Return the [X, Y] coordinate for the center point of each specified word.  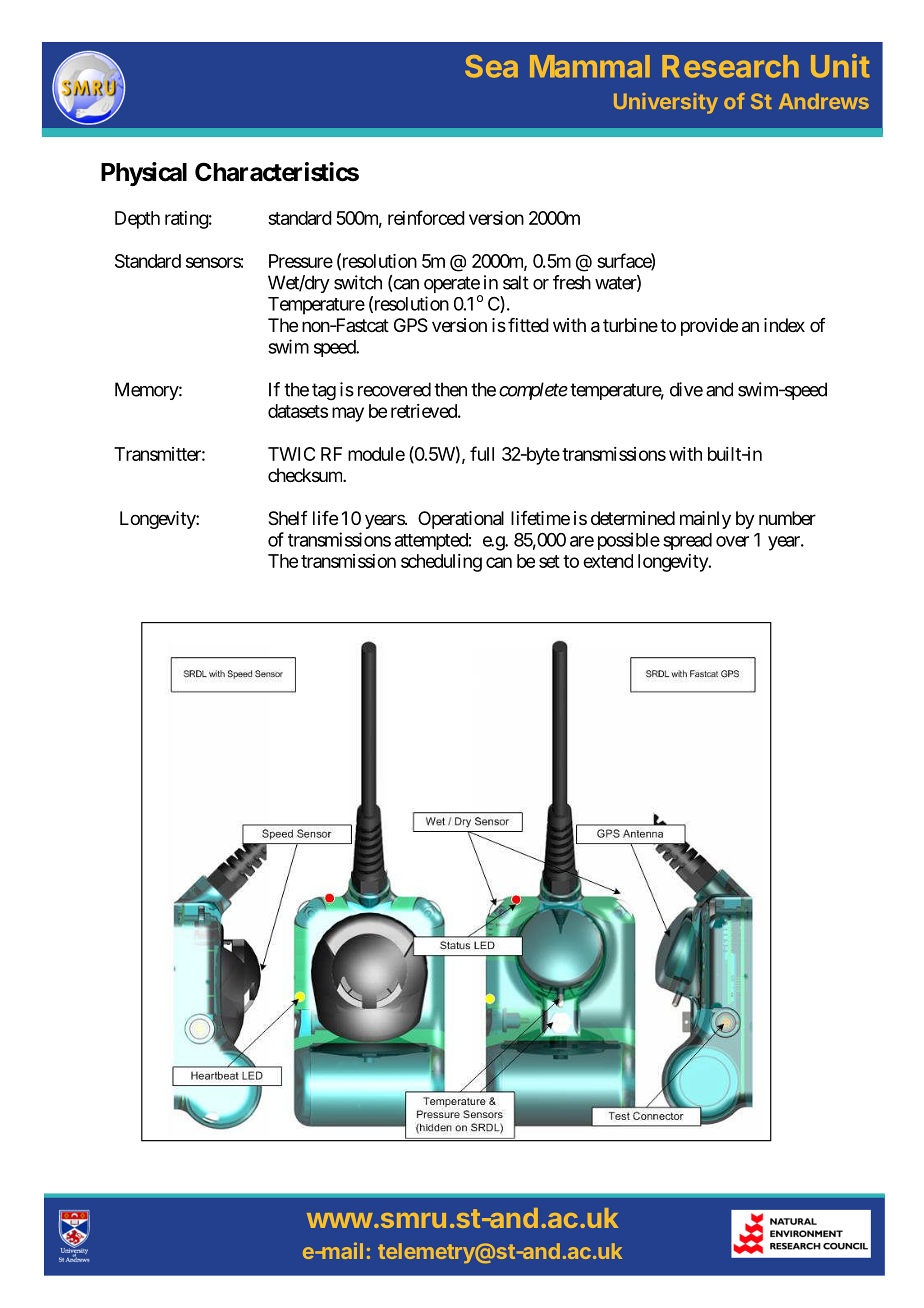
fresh [572, 282]
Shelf [288, 518]
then [450, 389]
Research [730, 66]
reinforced [426, 217]
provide [709, 327]
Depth [137, 220]
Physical [144, 174]
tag [324, 392]
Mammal [590, 66]
